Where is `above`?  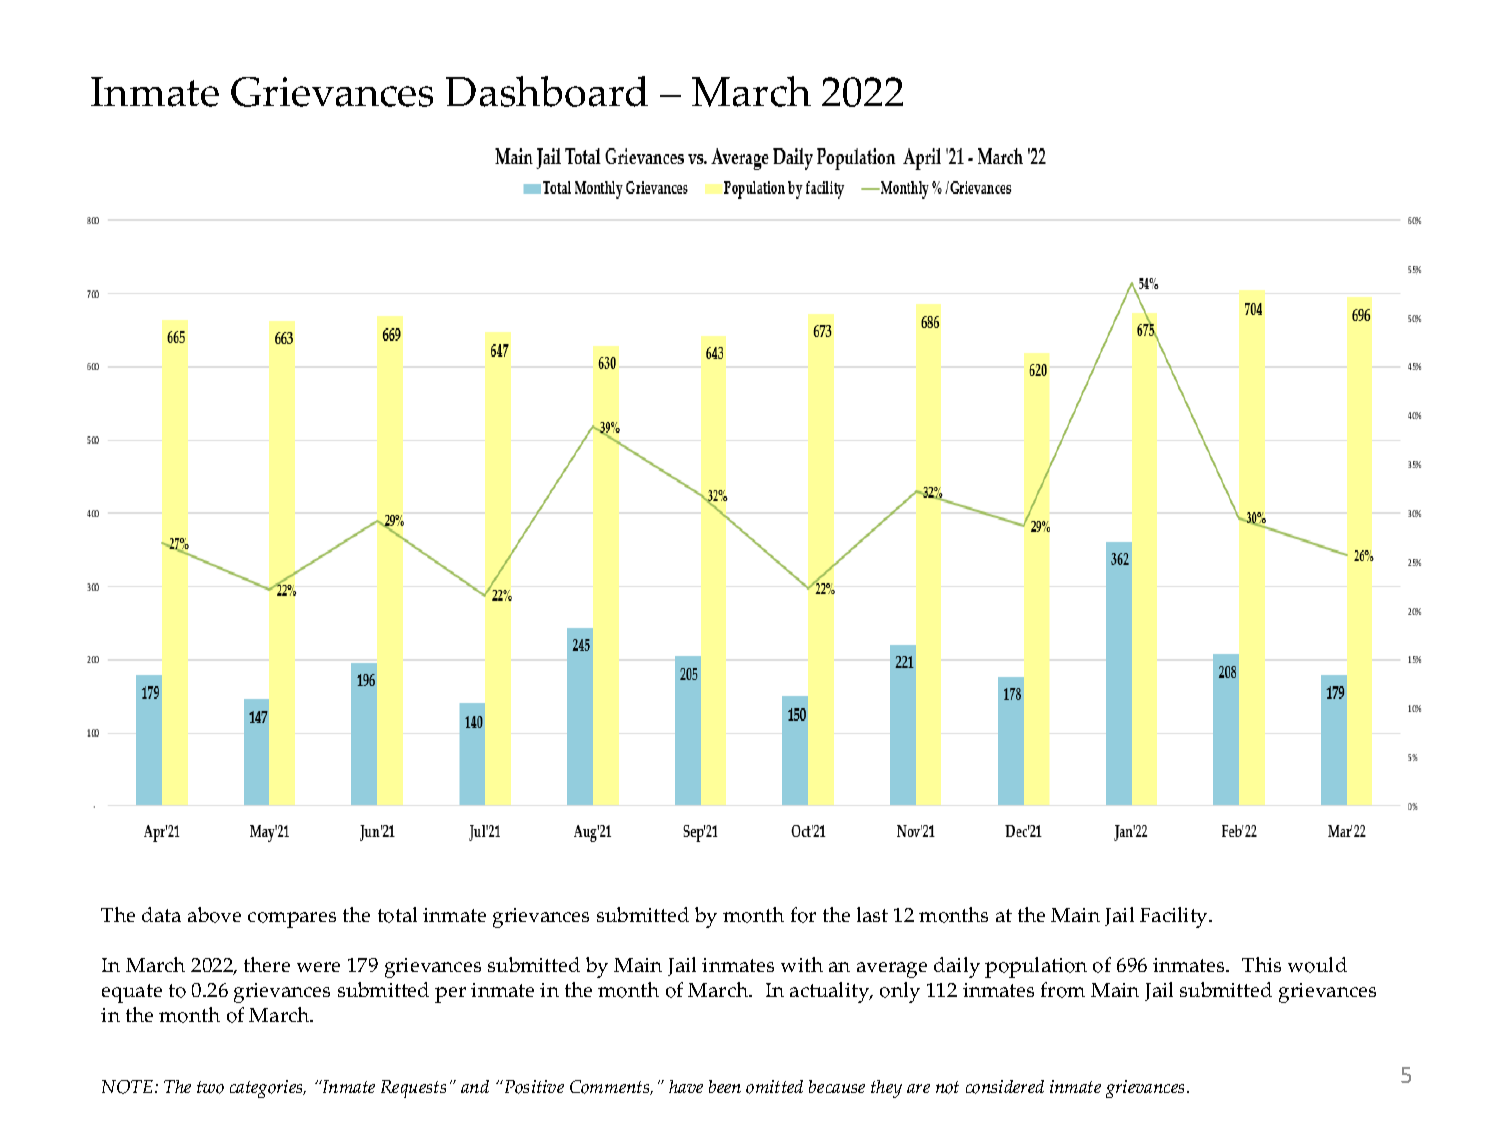
above is located at coordinates (214, 915).
